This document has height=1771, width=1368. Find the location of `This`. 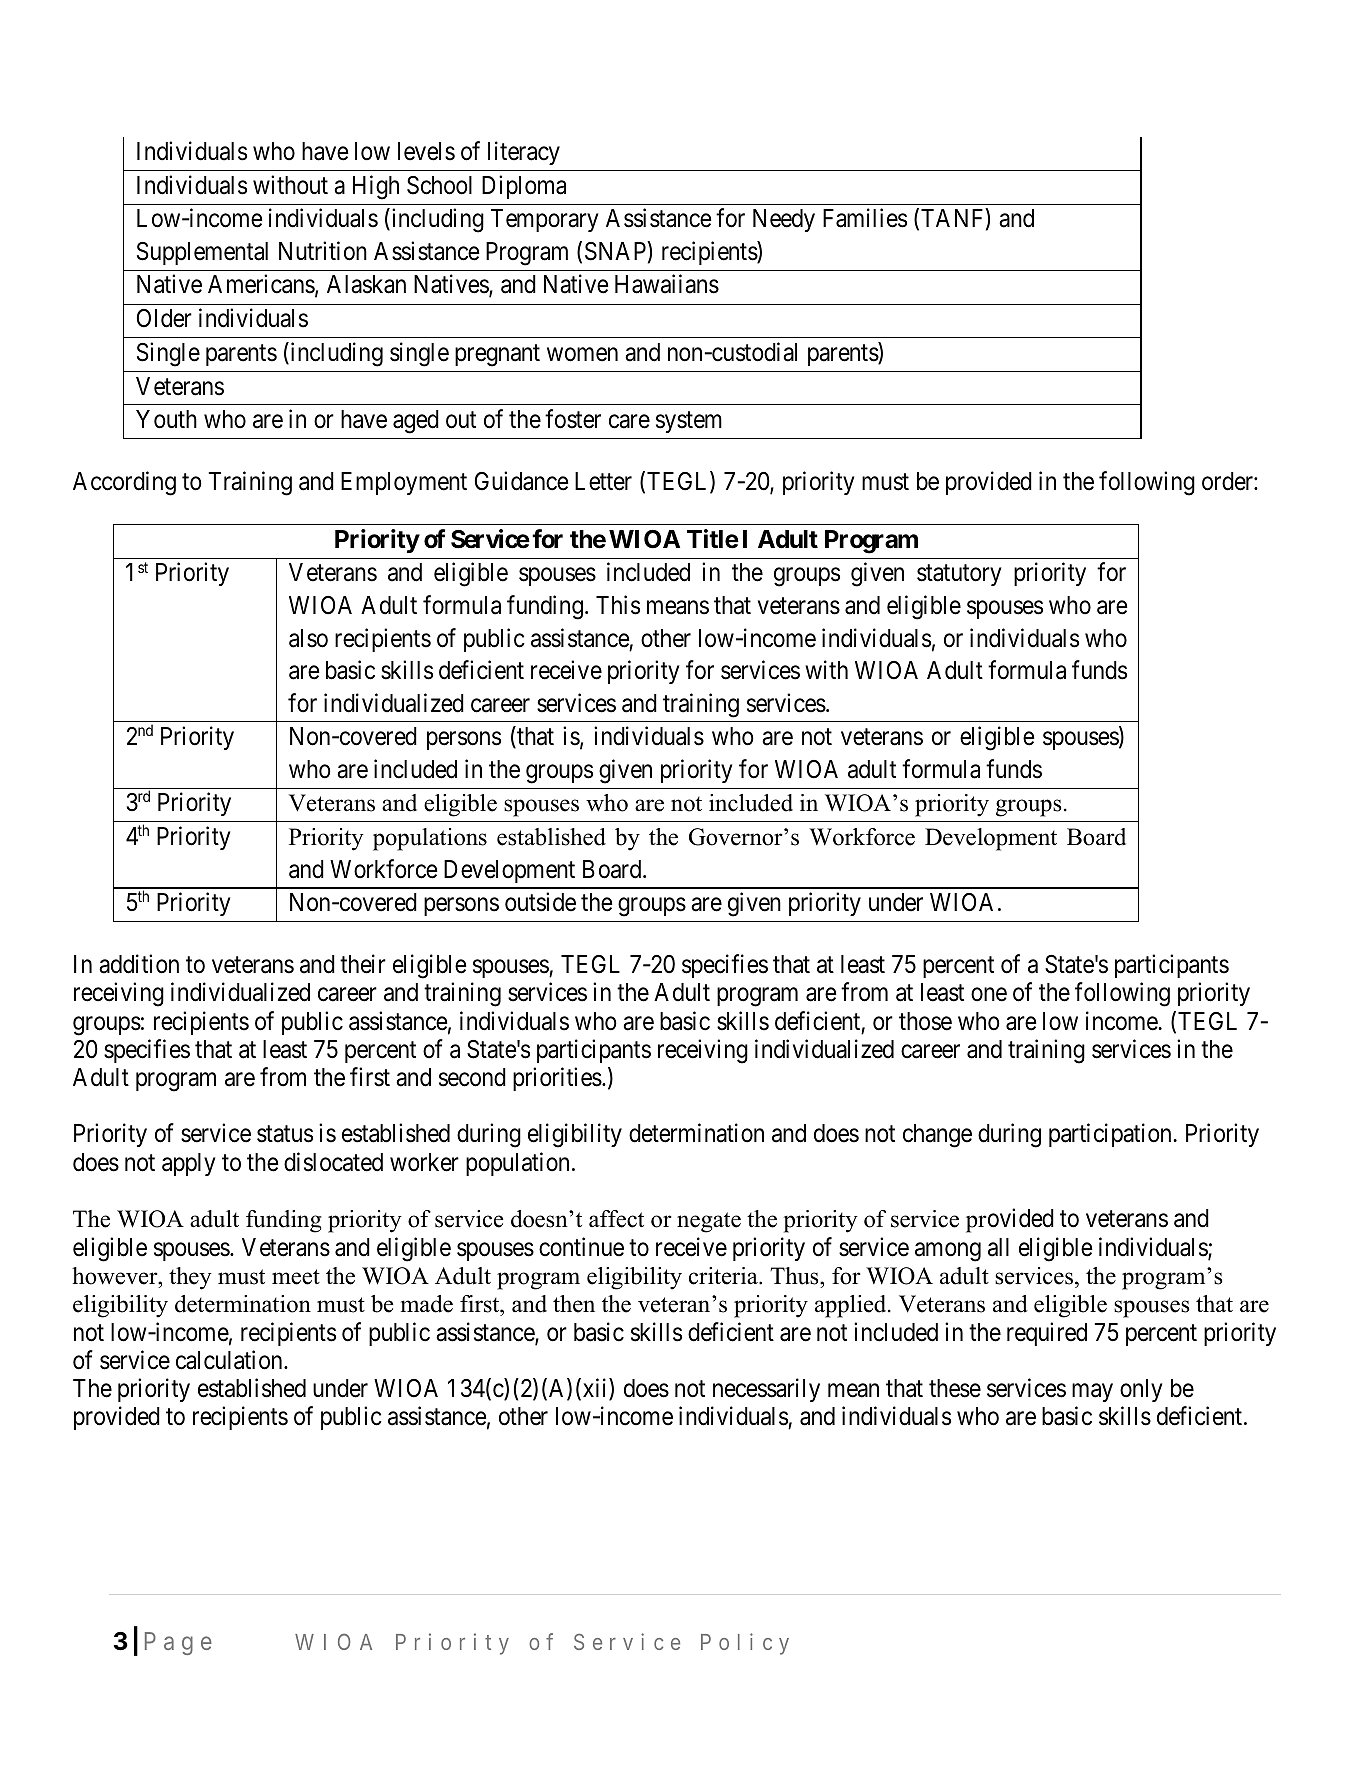

This is located at coordinates (618, 605).
